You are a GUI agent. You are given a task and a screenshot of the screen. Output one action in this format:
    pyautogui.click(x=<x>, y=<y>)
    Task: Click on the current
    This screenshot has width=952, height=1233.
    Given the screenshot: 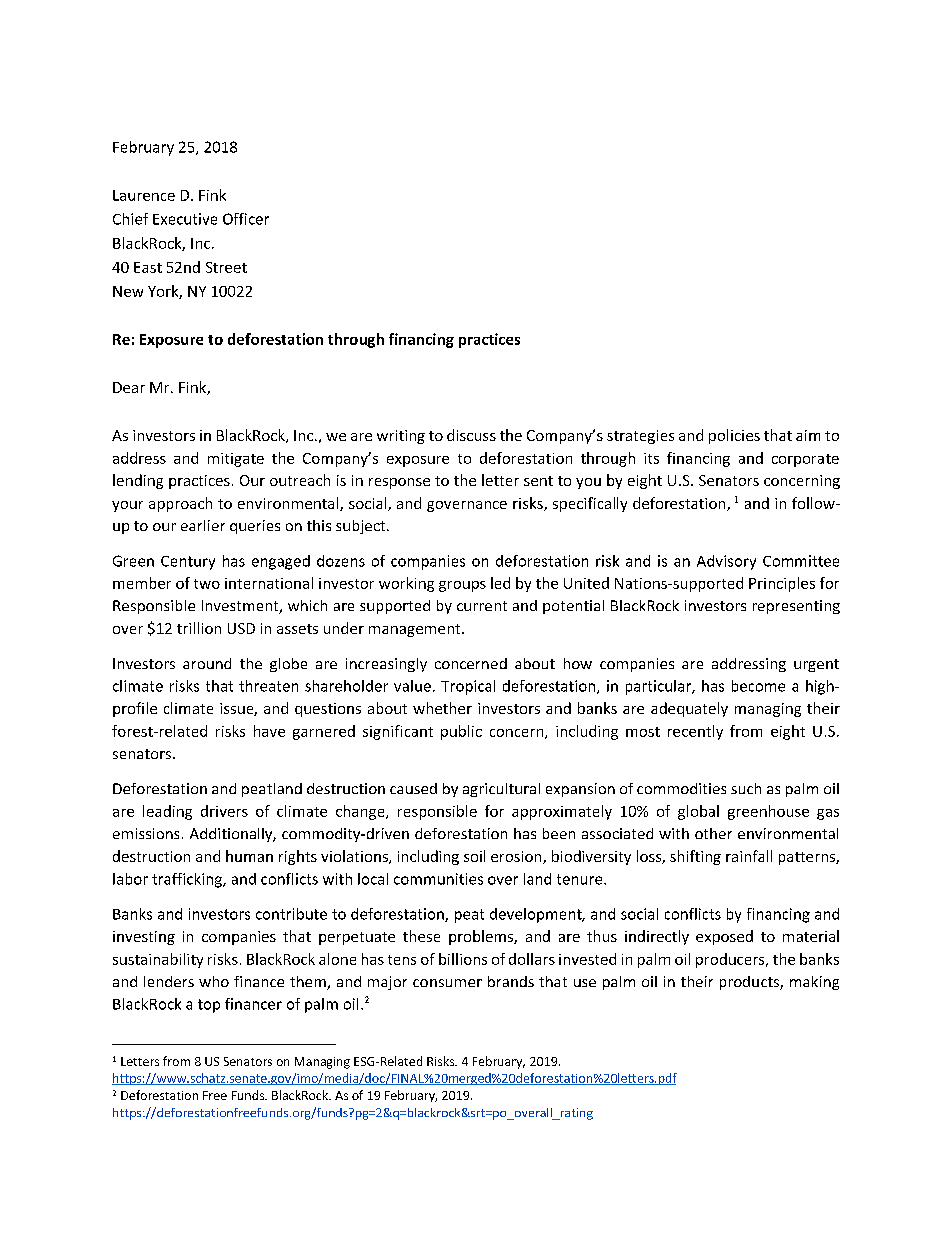 What is the action you would take?
    pyautogui.click(x=482, y=606)
